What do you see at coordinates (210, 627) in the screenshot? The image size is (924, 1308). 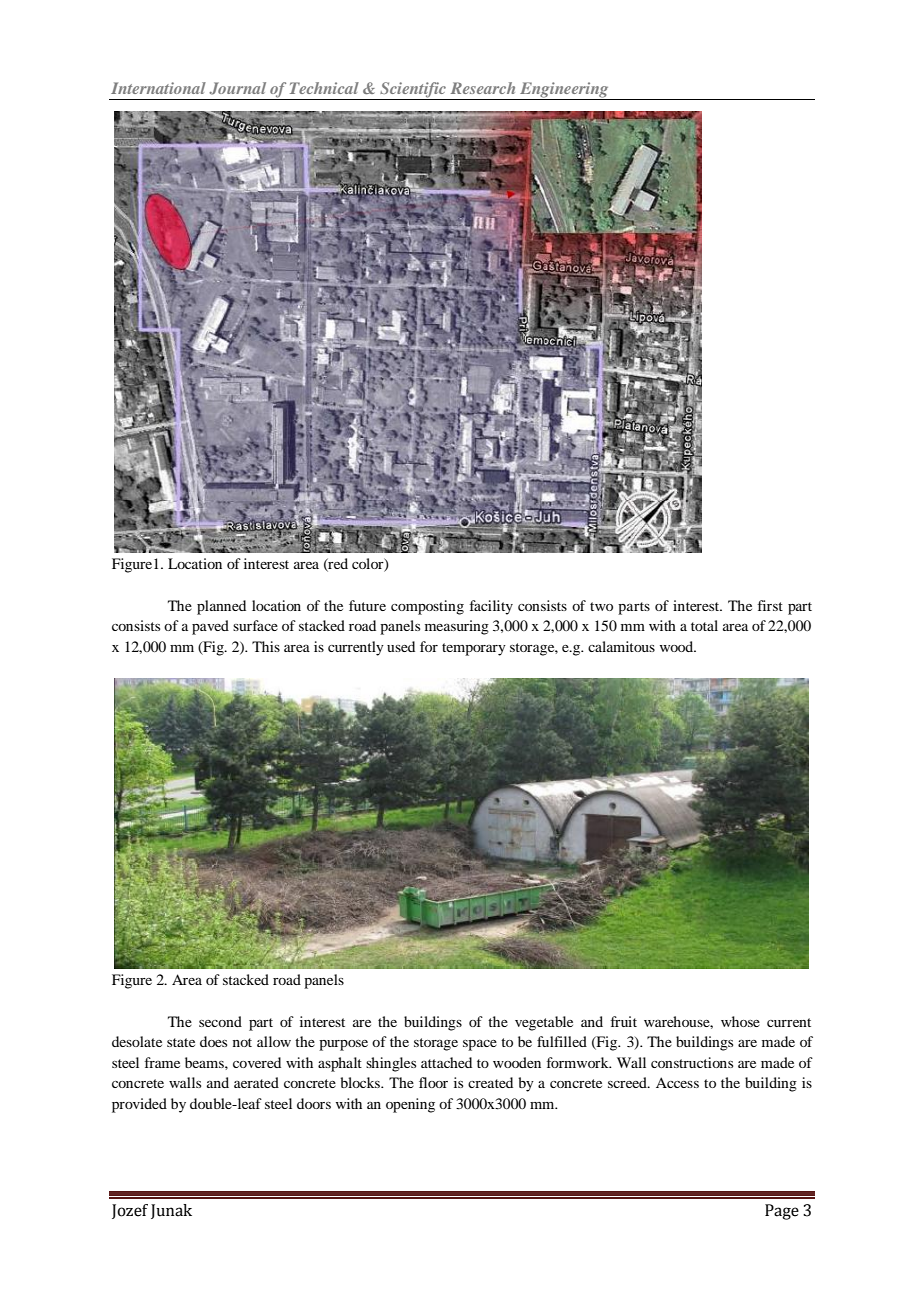 I see `paved` at bounding box center [210, 627].
